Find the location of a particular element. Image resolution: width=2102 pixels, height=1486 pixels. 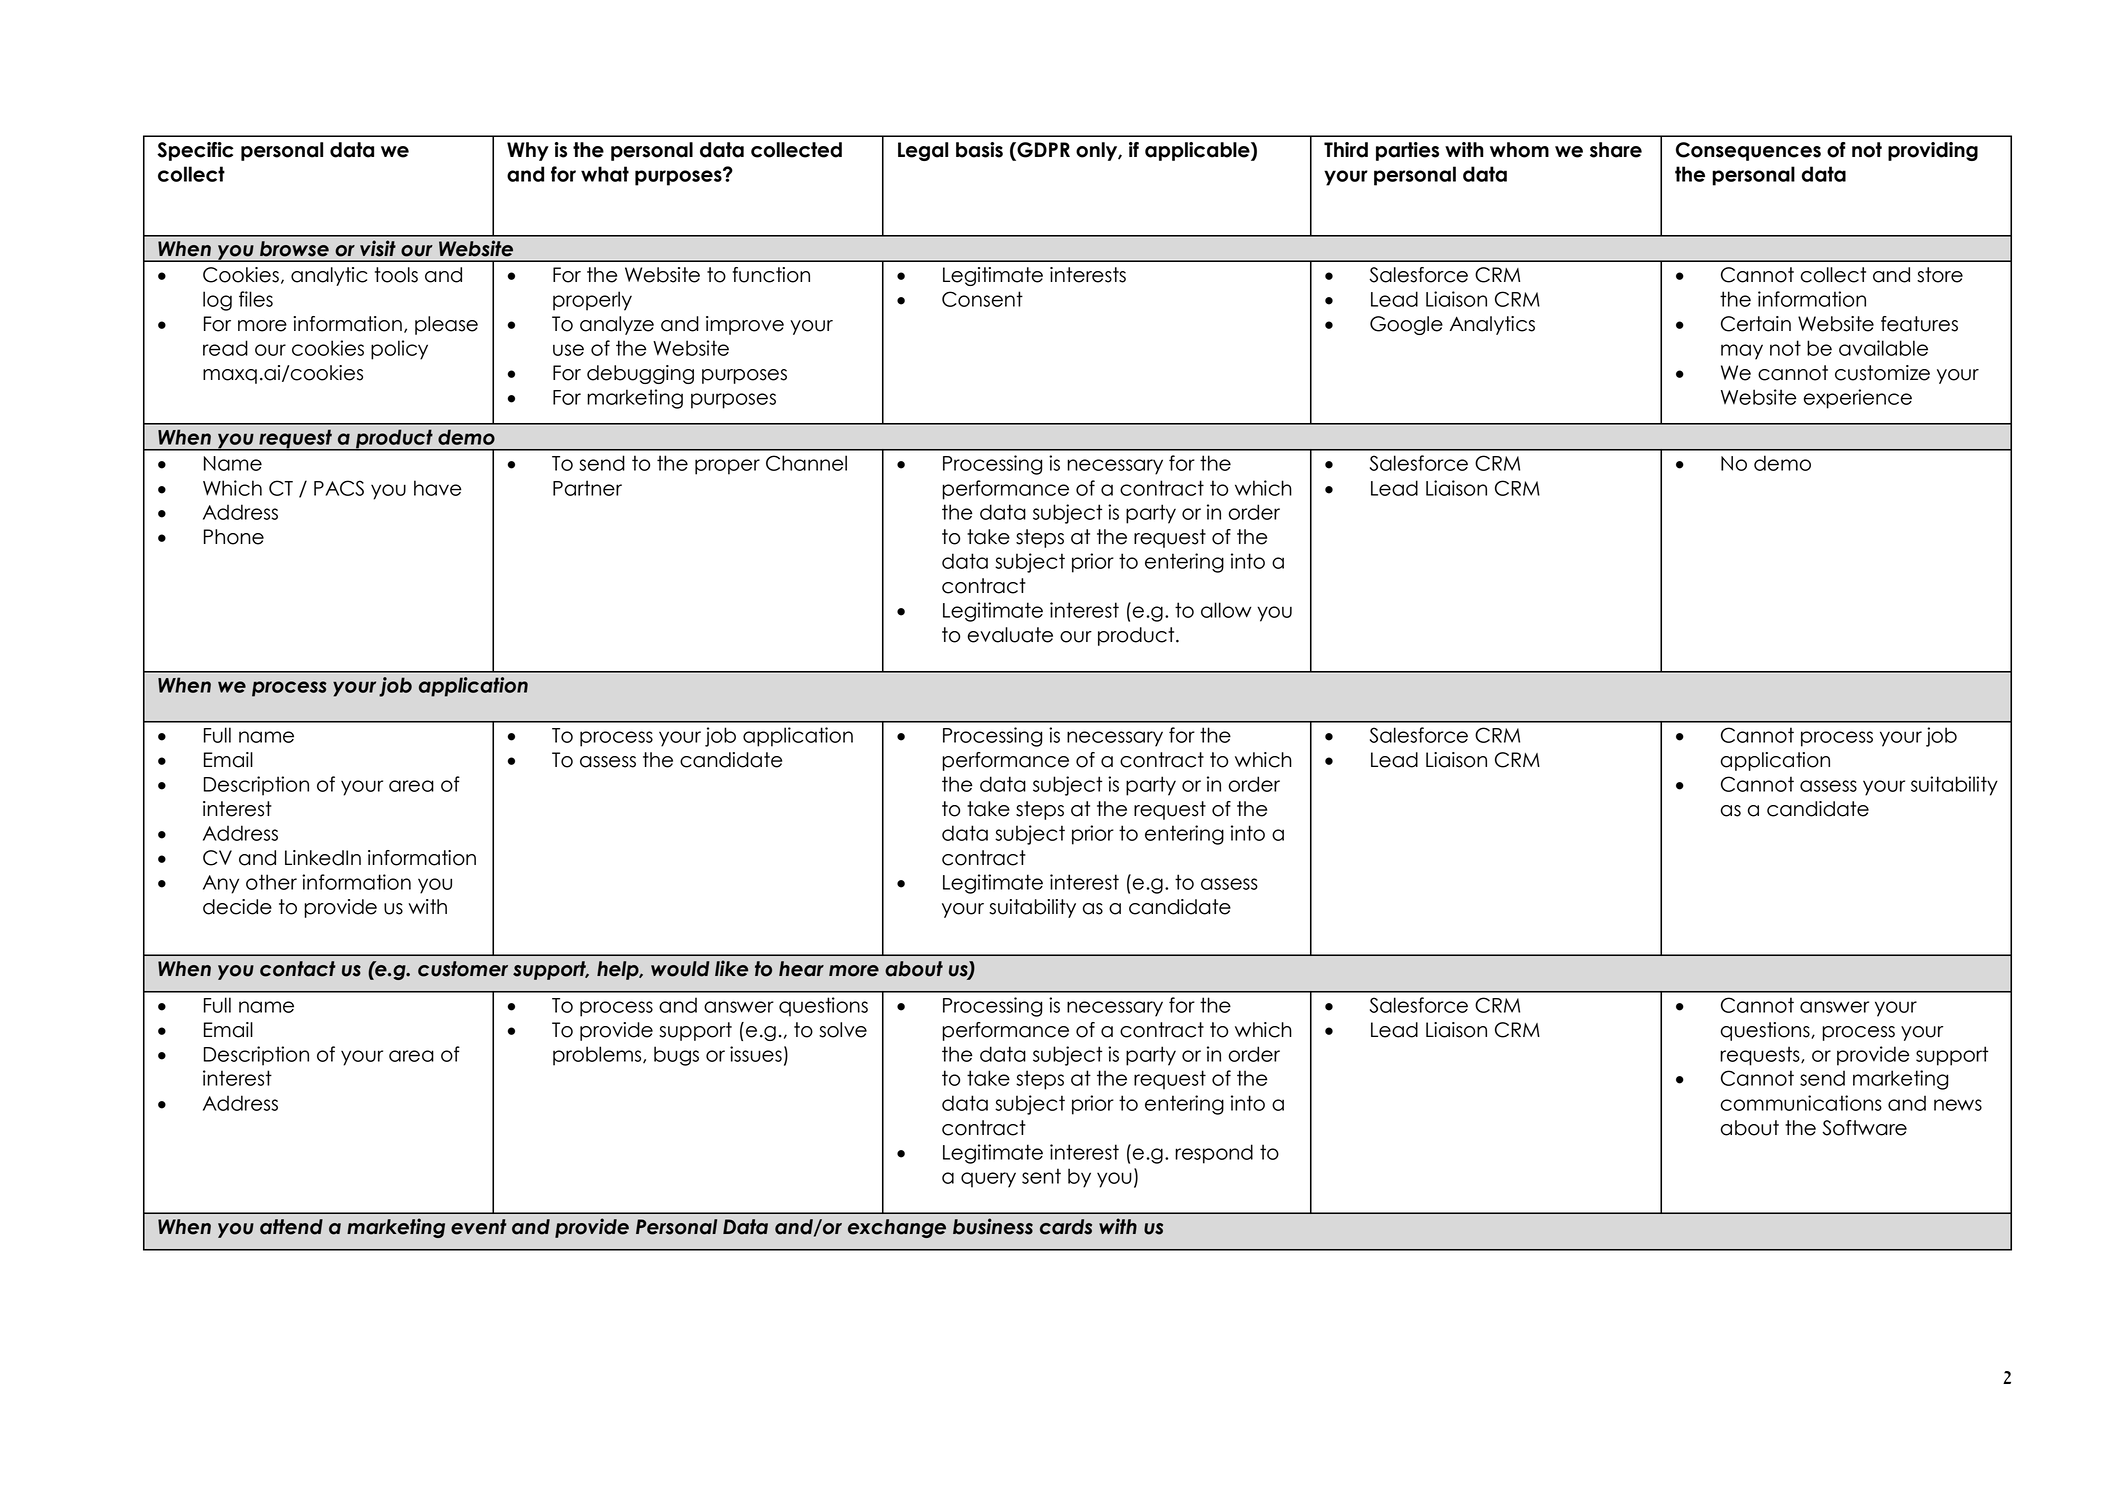

event is located at coordinates (479, 1227).
